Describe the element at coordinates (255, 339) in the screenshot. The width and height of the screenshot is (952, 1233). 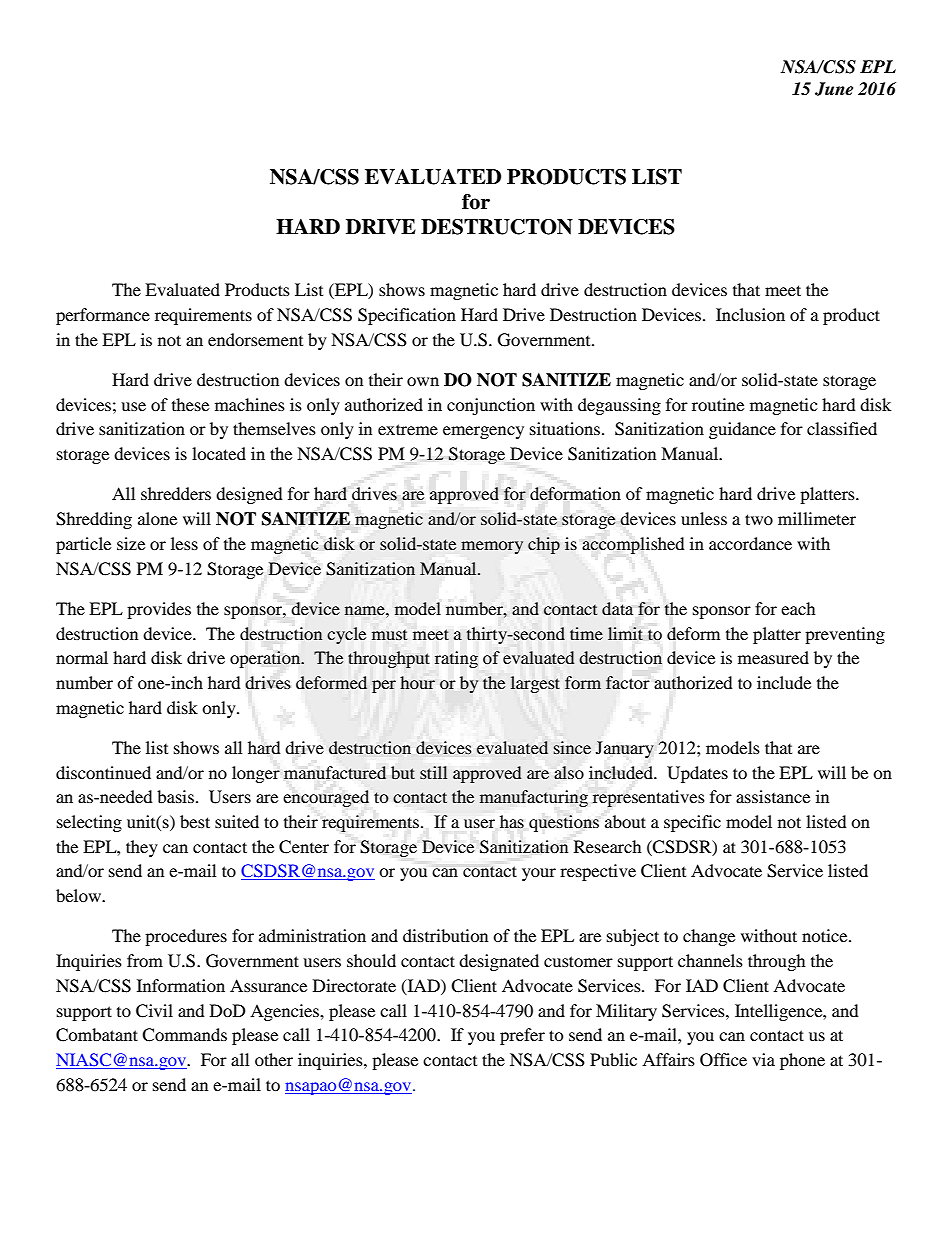
I see `endorsement` at that location.
